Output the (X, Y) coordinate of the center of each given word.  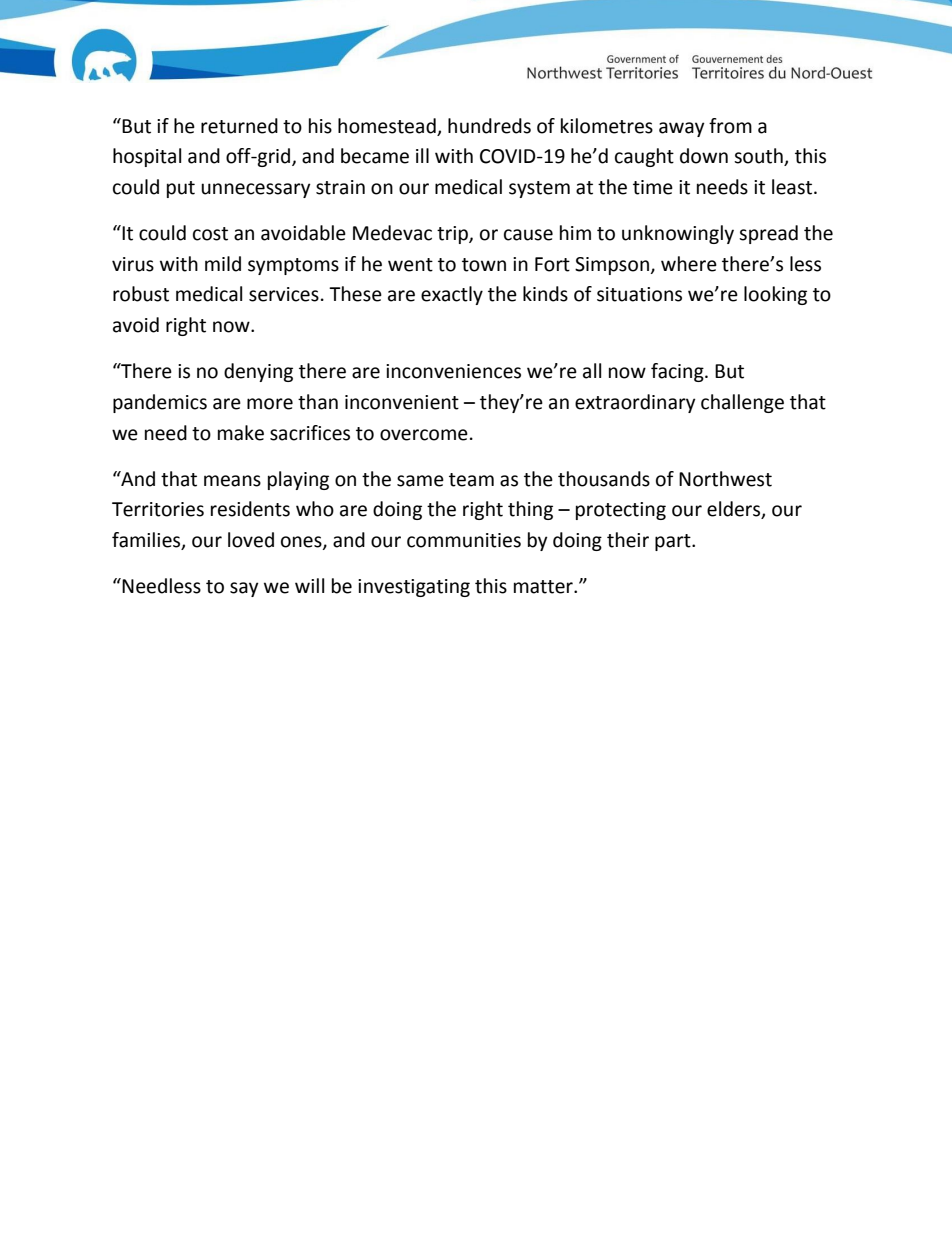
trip (453, 235)
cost (210, 234)
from (730, 126)
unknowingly (678, 234)
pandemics (160, 403)
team (471, 480)
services (284, 294)
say (244, 589)
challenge (742, 403)
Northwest (725, 479)
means (232, 481)
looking (775, 295)
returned (239, 126)
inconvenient (402, 402)
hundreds (489, 126)
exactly (452, 295)
